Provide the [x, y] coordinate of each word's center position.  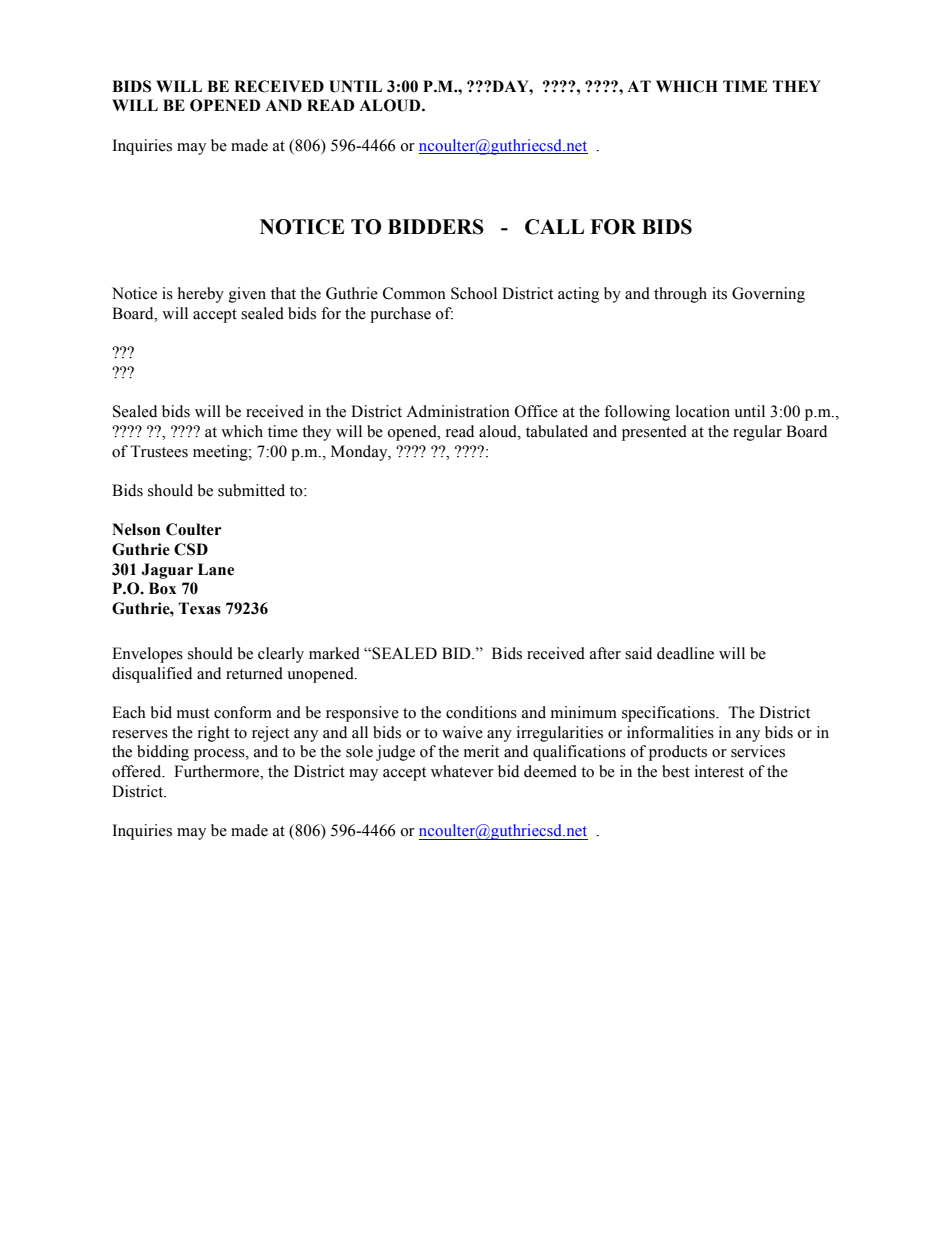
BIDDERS [436, 227]
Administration [458, 411]
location [703, 411]
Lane [216, 569]
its [719, 293]
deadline [685, 653]
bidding [163, 753]
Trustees [159, 451]
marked [334, 653]
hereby [201, 295]
